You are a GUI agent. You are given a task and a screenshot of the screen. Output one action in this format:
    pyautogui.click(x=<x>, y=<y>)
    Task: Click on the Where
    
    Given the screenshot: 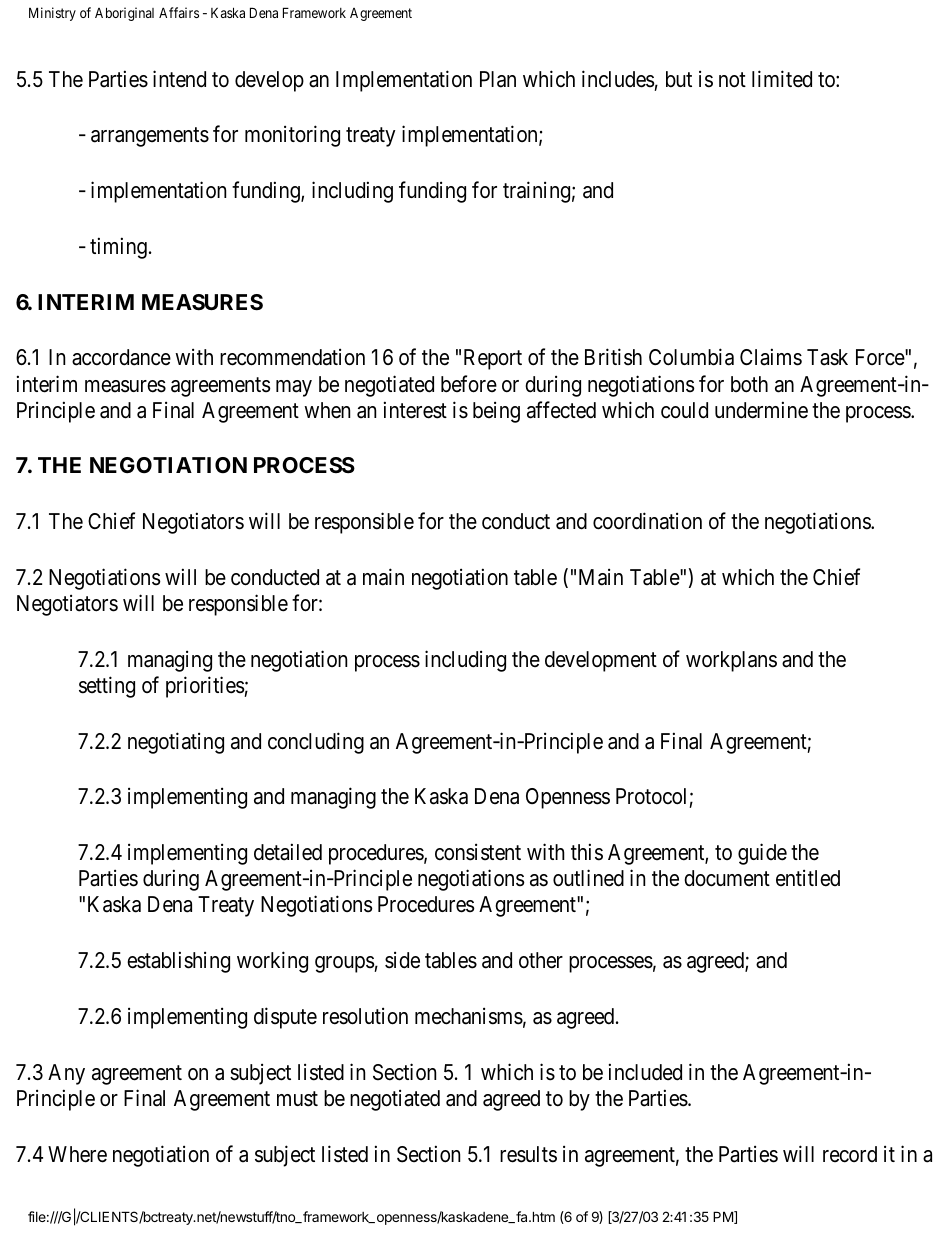 What is the action you would take?
    pyautogui.click(x=77, y=1154)
